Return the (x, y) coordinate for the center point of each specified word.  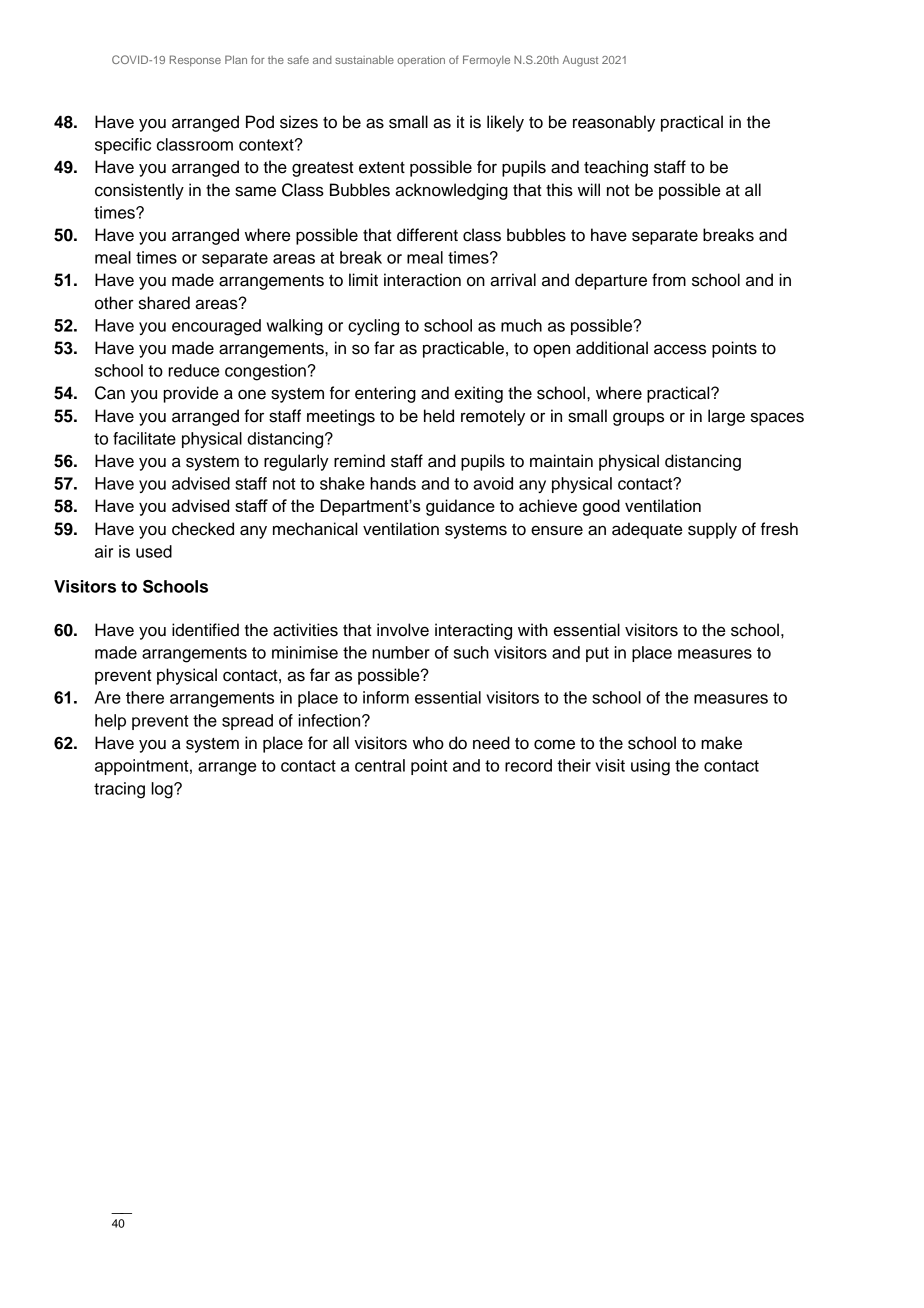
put (597, 654)
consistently (139, 191)
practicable (463, 349)
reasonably (614, 123)
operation (421, 60)
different (427, 235)
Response (195, 61)
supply (712, 530)
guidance (460, 507)
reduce (193, 370)
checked (203, 529)
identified (205, 630)
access (680, 349)
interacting (473, 631)
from (669, 280)
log (163, 790)
